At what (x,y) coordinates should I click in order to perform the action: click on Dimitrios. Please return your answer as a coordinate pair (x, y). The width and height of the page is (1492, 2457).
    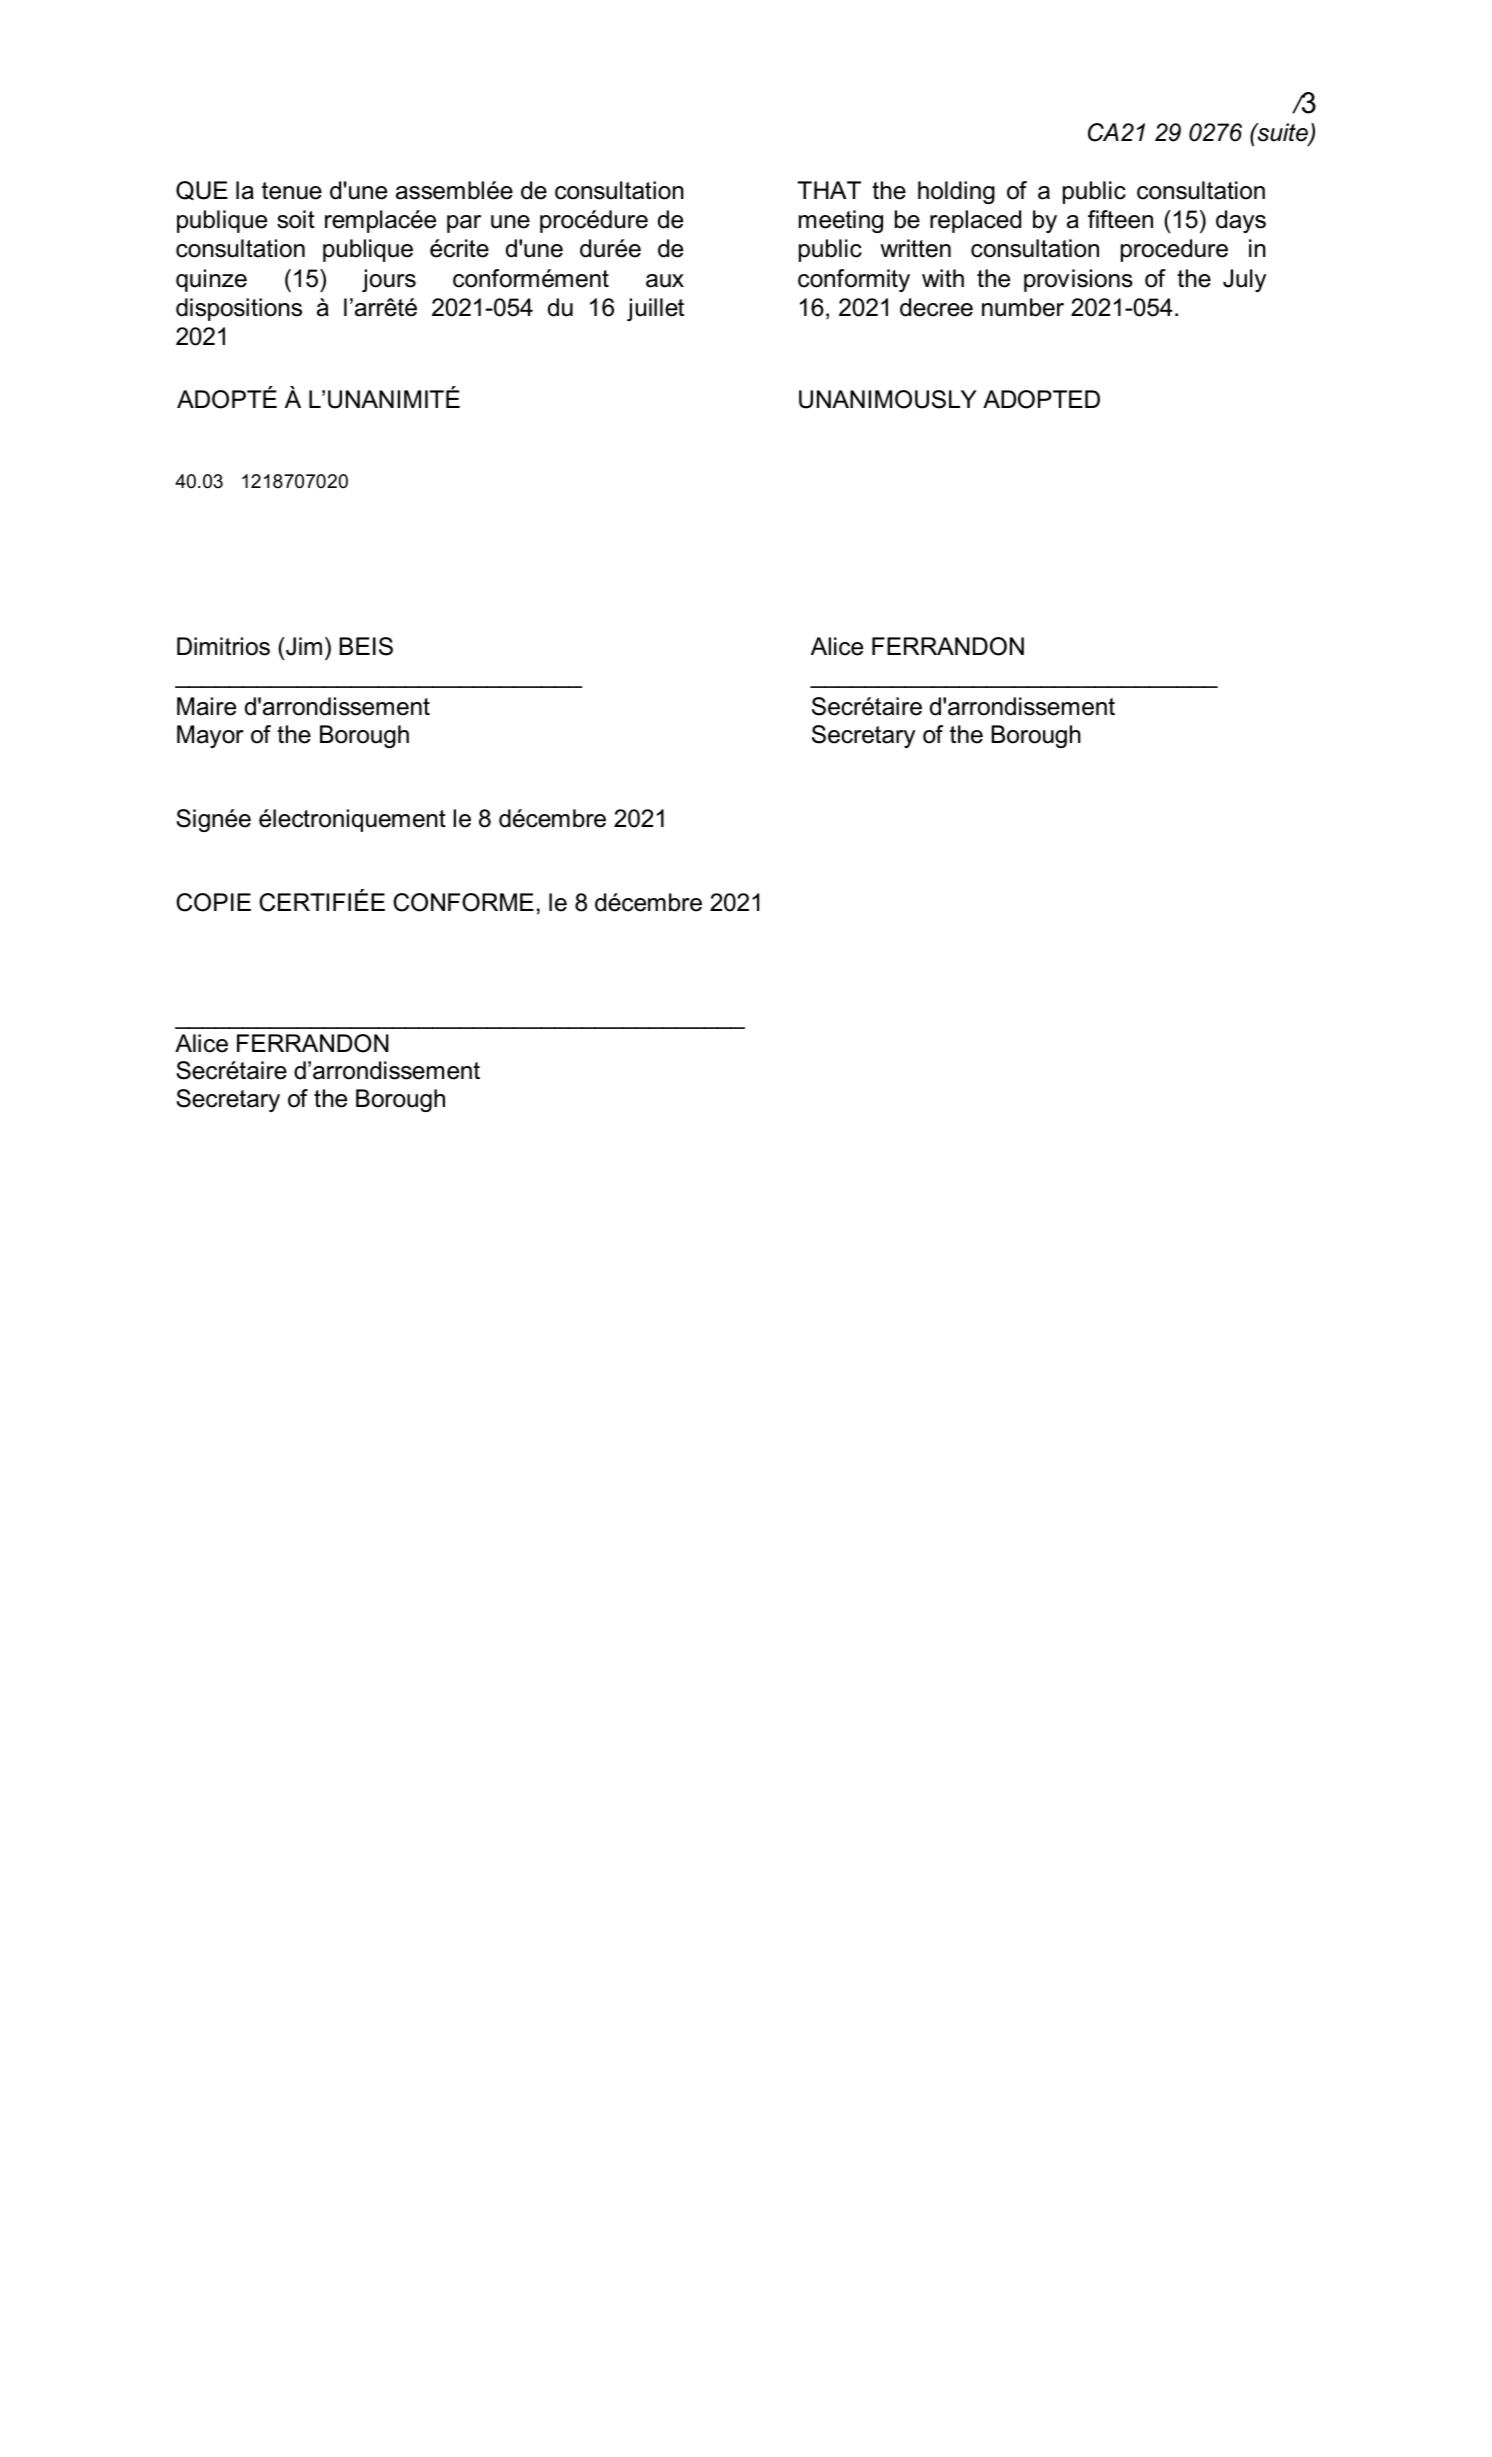
    Looking at the image, I should click on (223, 646).
